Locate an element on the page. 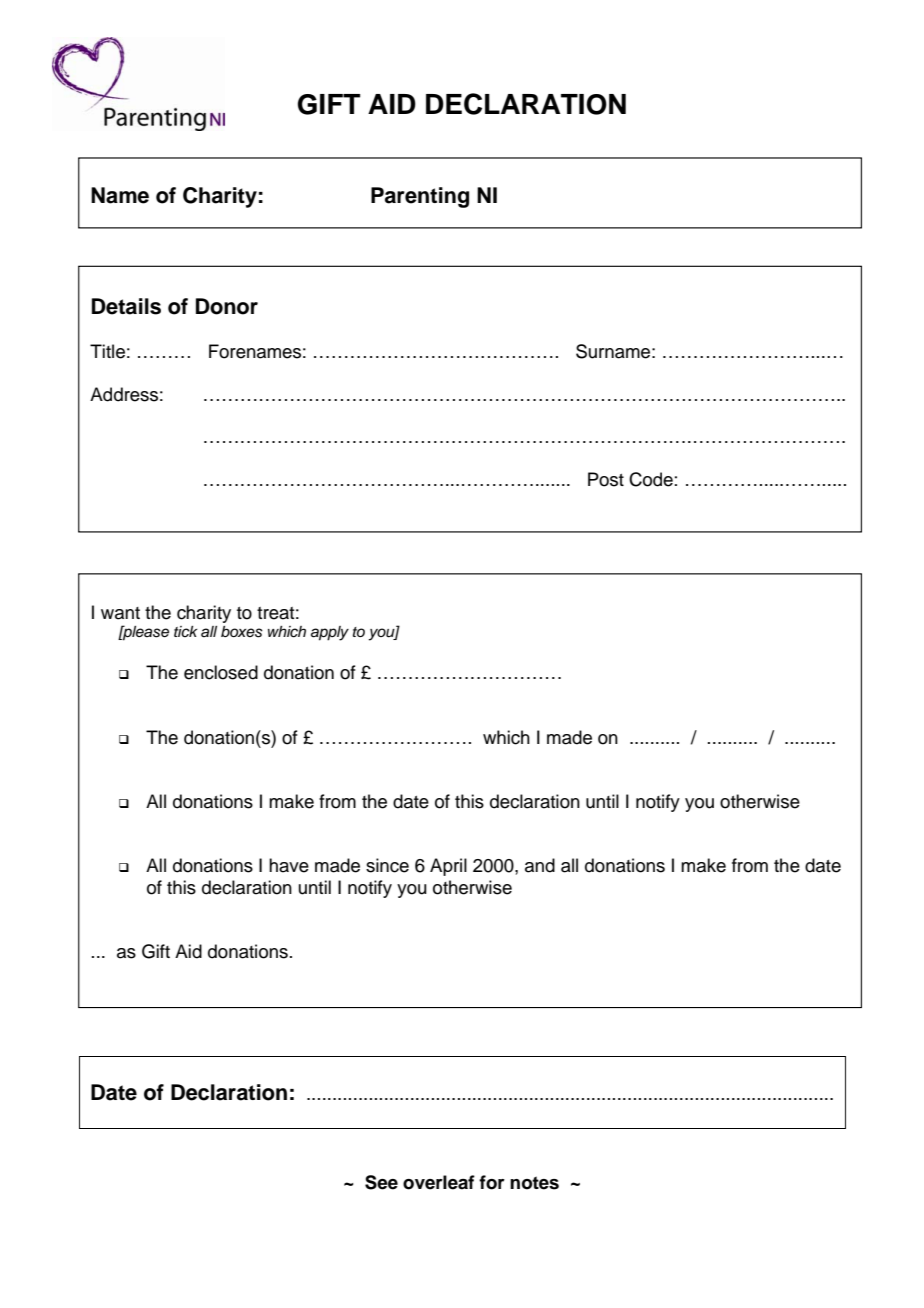 This image has width=924, height=1308. See is located at coordinates (381, 1182).
